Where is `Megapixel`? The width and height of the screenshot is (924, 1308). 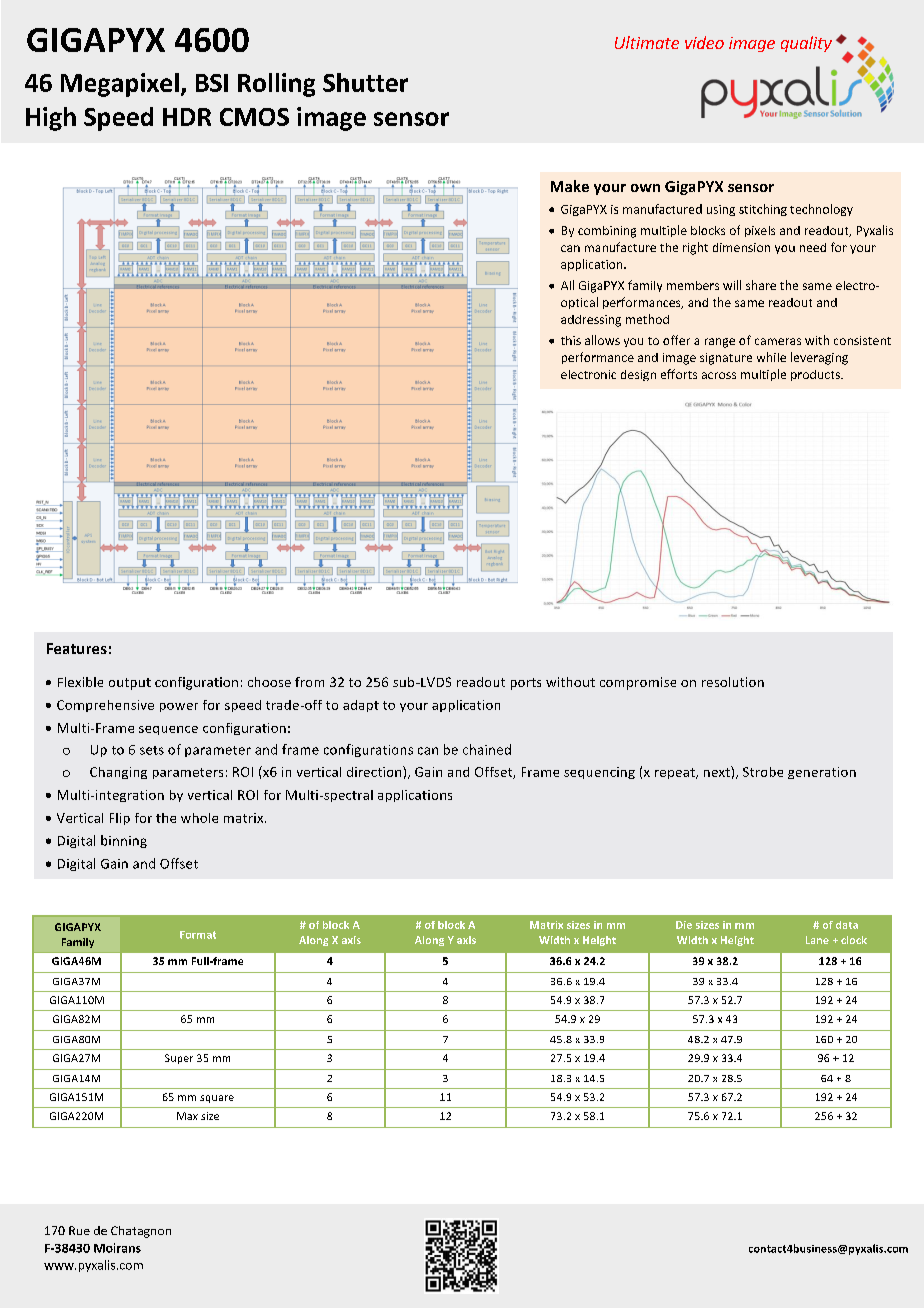 Megapixel is located at coordinates (120, 85).
